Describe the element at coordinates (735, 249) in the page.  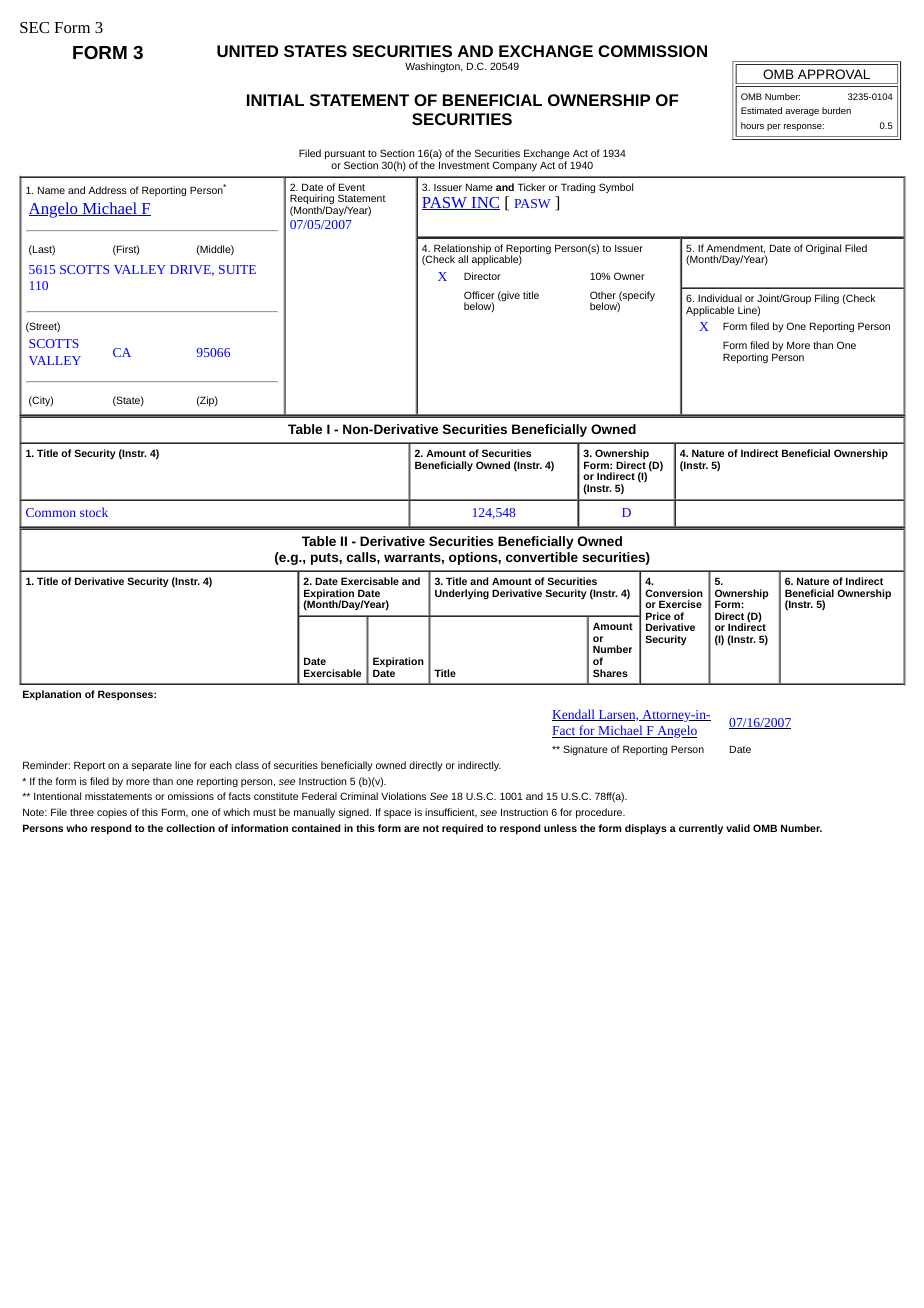
I see `Amendment` at that location.
